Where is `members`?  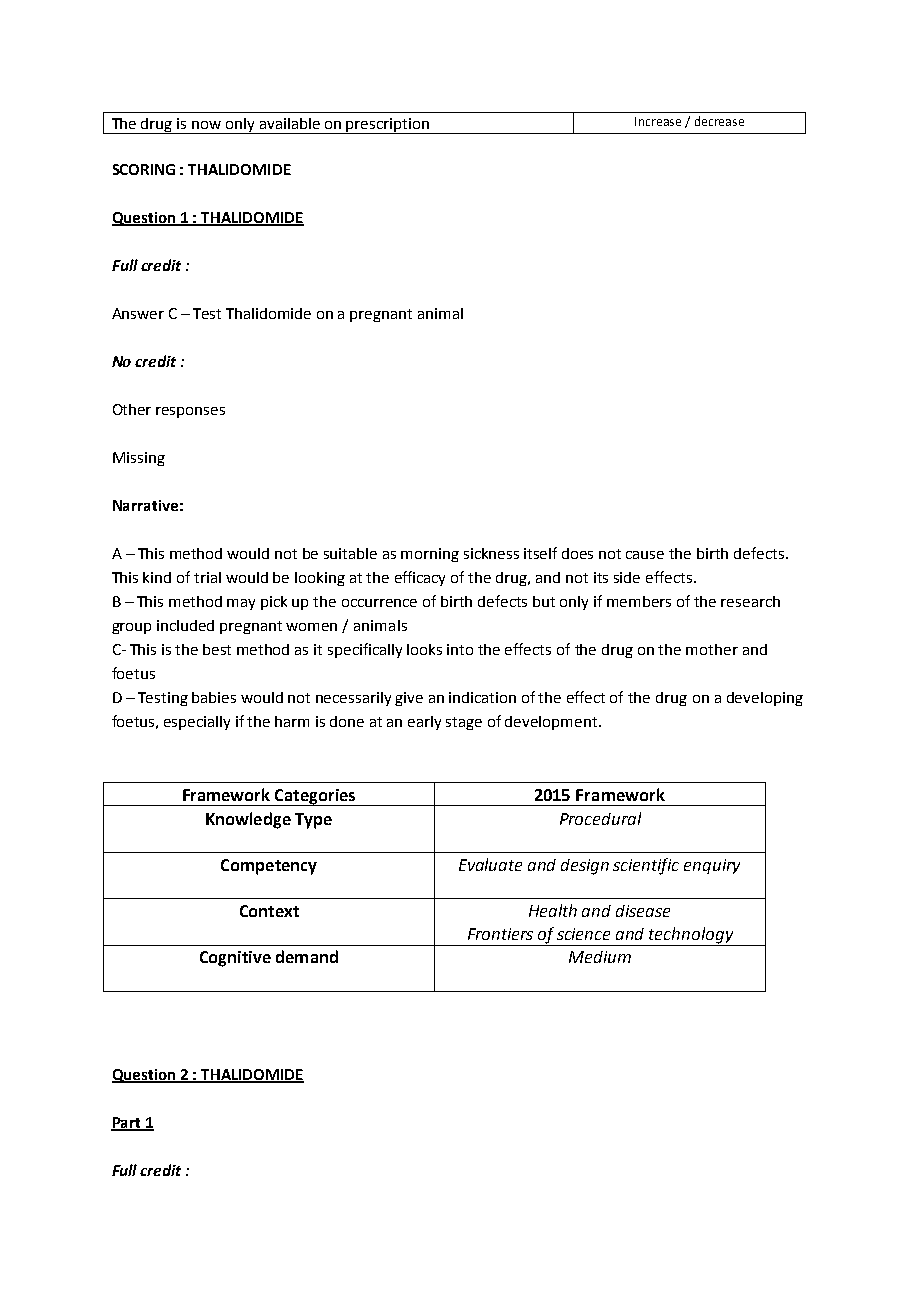 members is located at coordinates (639, 601).
